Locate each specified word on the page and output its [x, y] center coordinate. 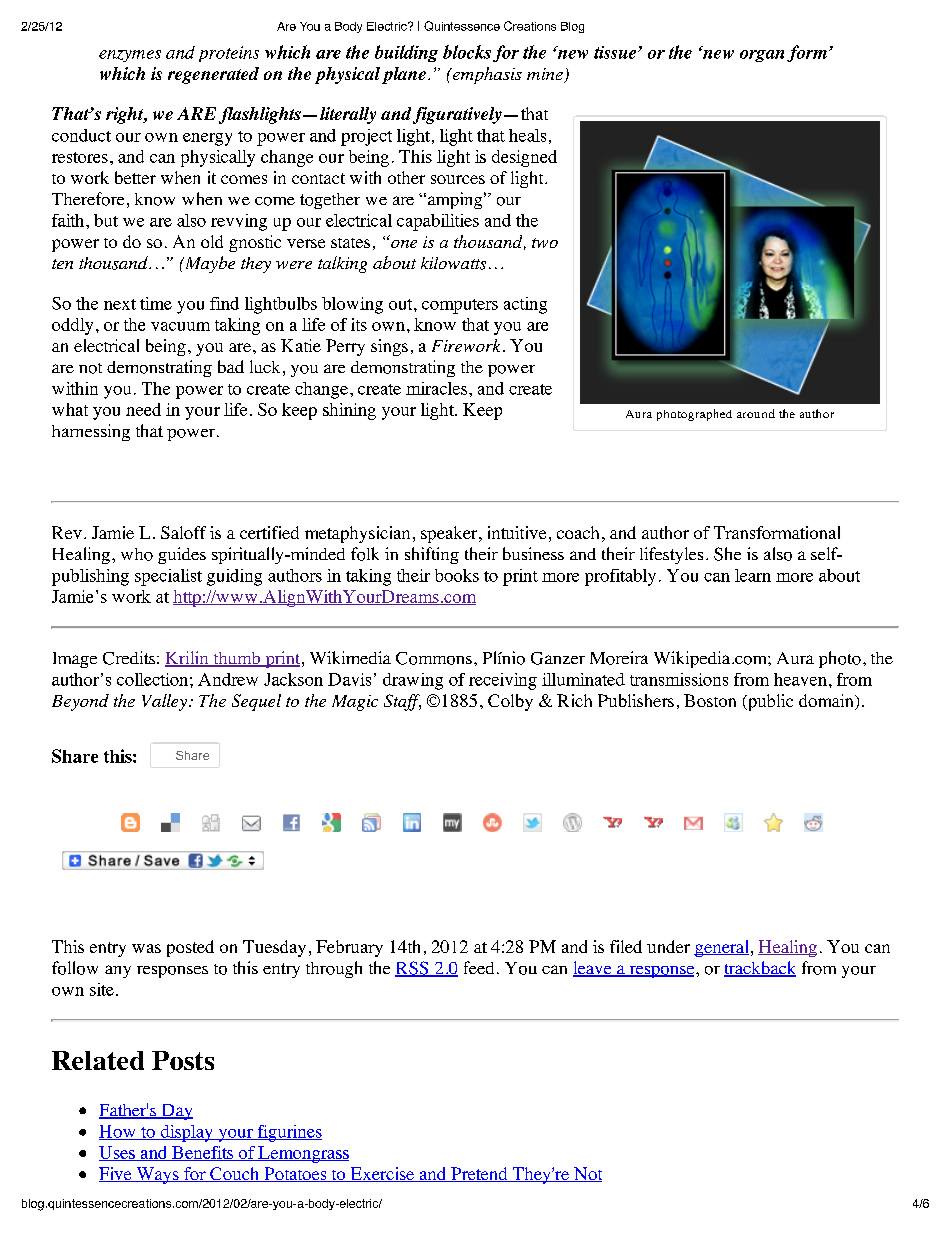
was [146, 948]
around [756, 413]
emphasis [486, 75]
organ [762, 56]
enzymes [130, 56]
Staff [402, 702]
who [137, 554]
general [721, 948]
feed [479, 967]
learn [753, 575]
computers [460, 306]
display [186, 1133]
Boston [710, 700]
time [156, 303]
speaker [450, 534]
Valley [166, 702]
